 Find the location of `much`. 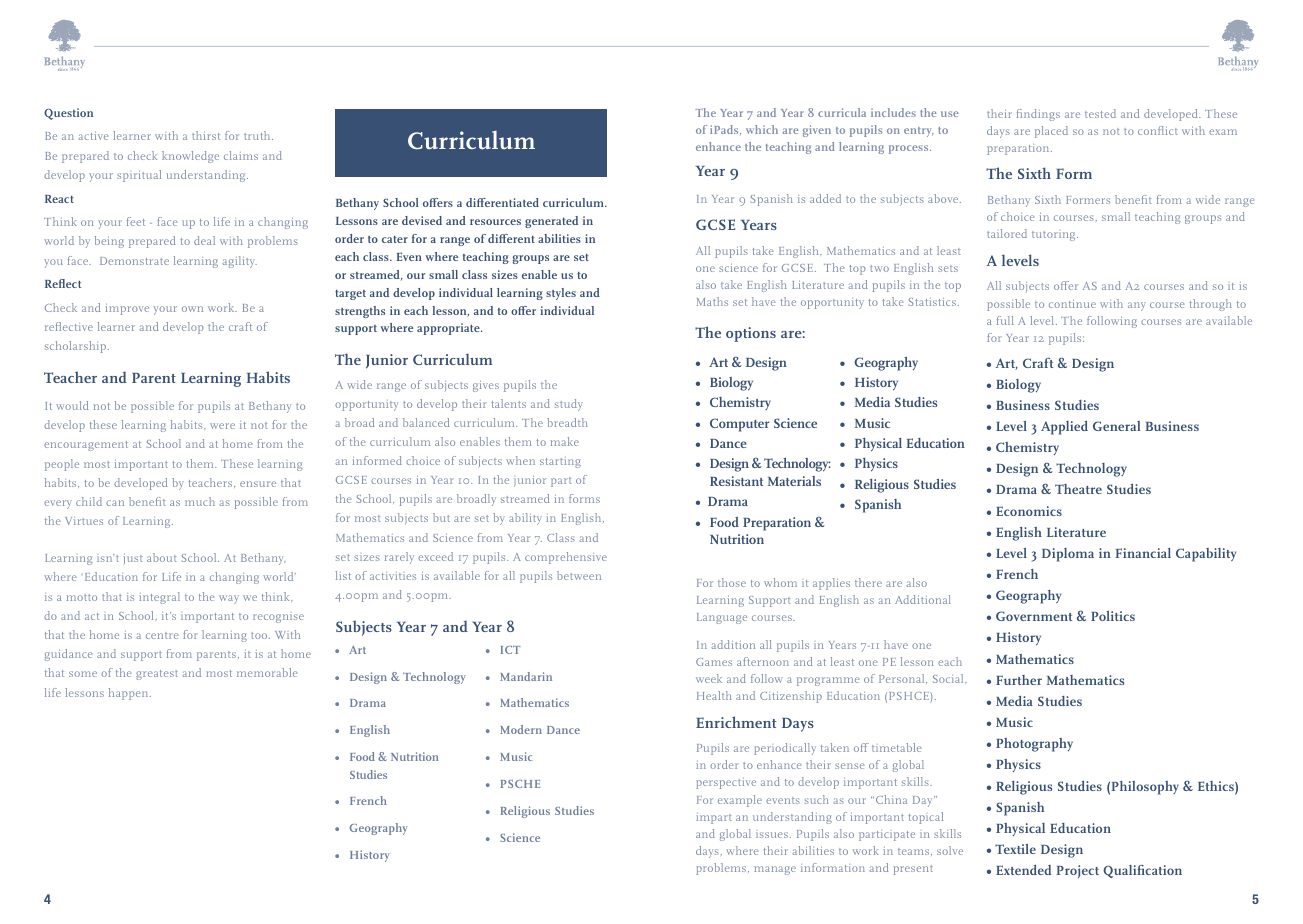

much is located at coordinates (200, 501).
